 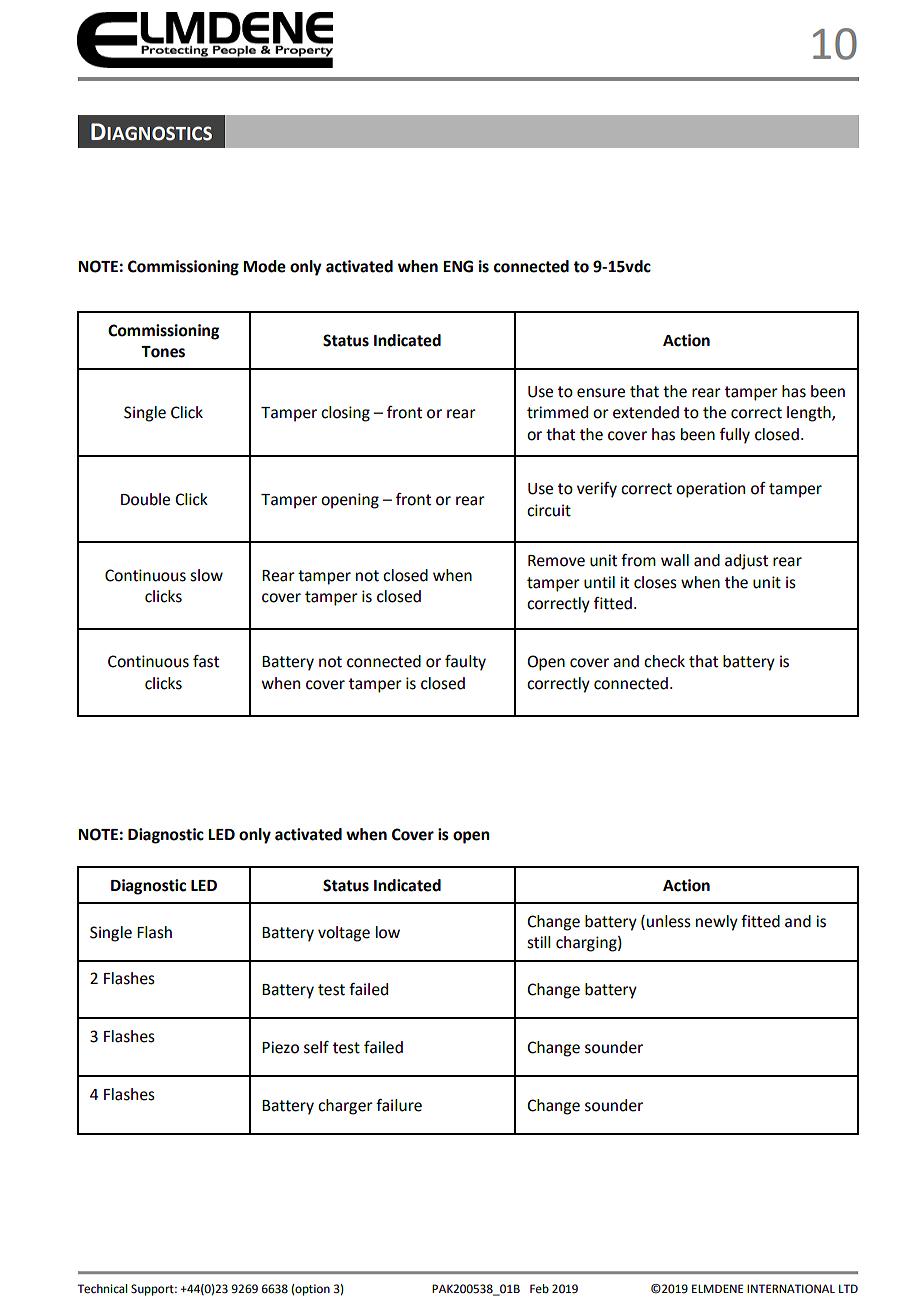 I want to click on faulty, so click(x=465, y=663).
